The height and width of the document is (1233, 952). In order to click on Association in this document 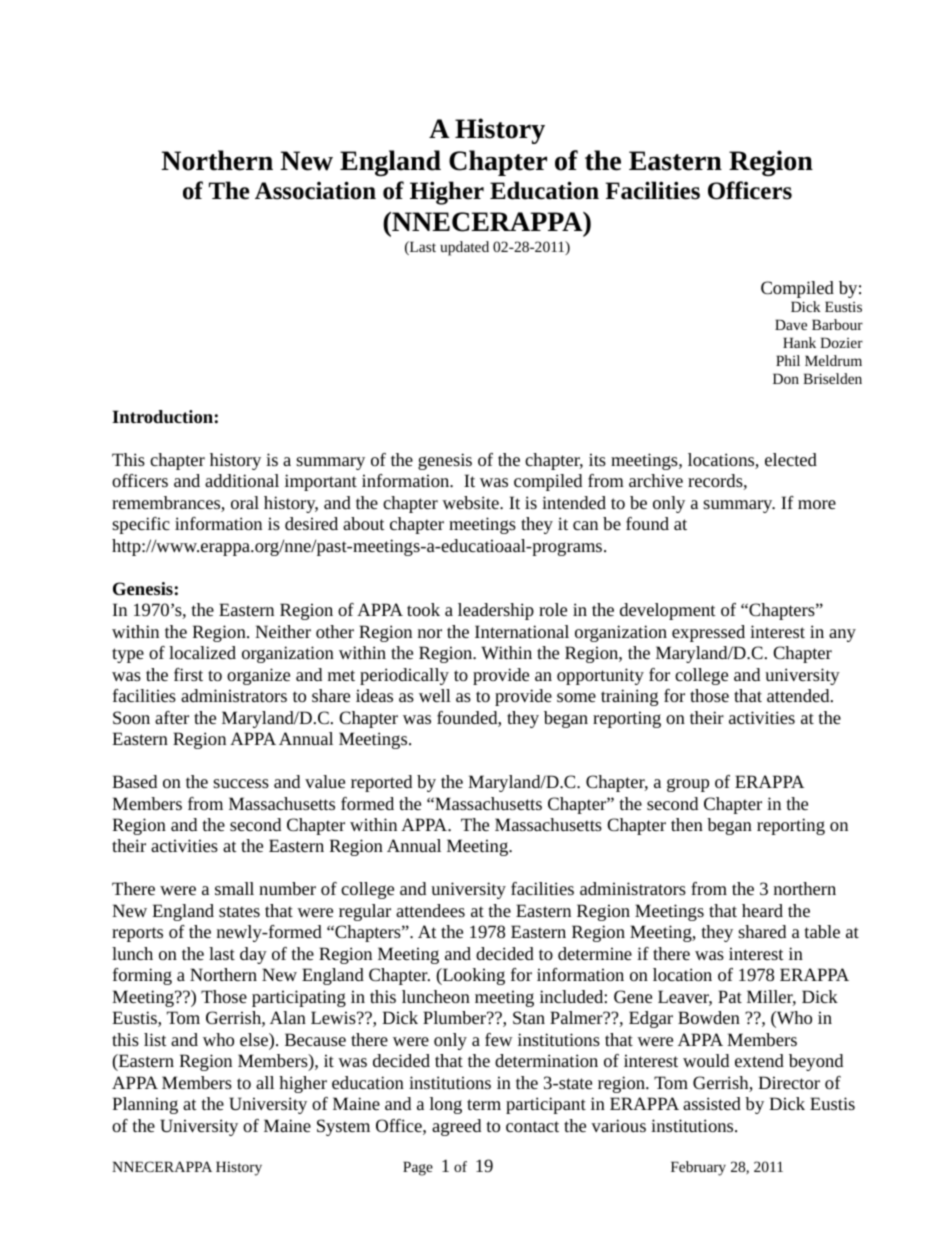, I will do `click(315, 190)`.
